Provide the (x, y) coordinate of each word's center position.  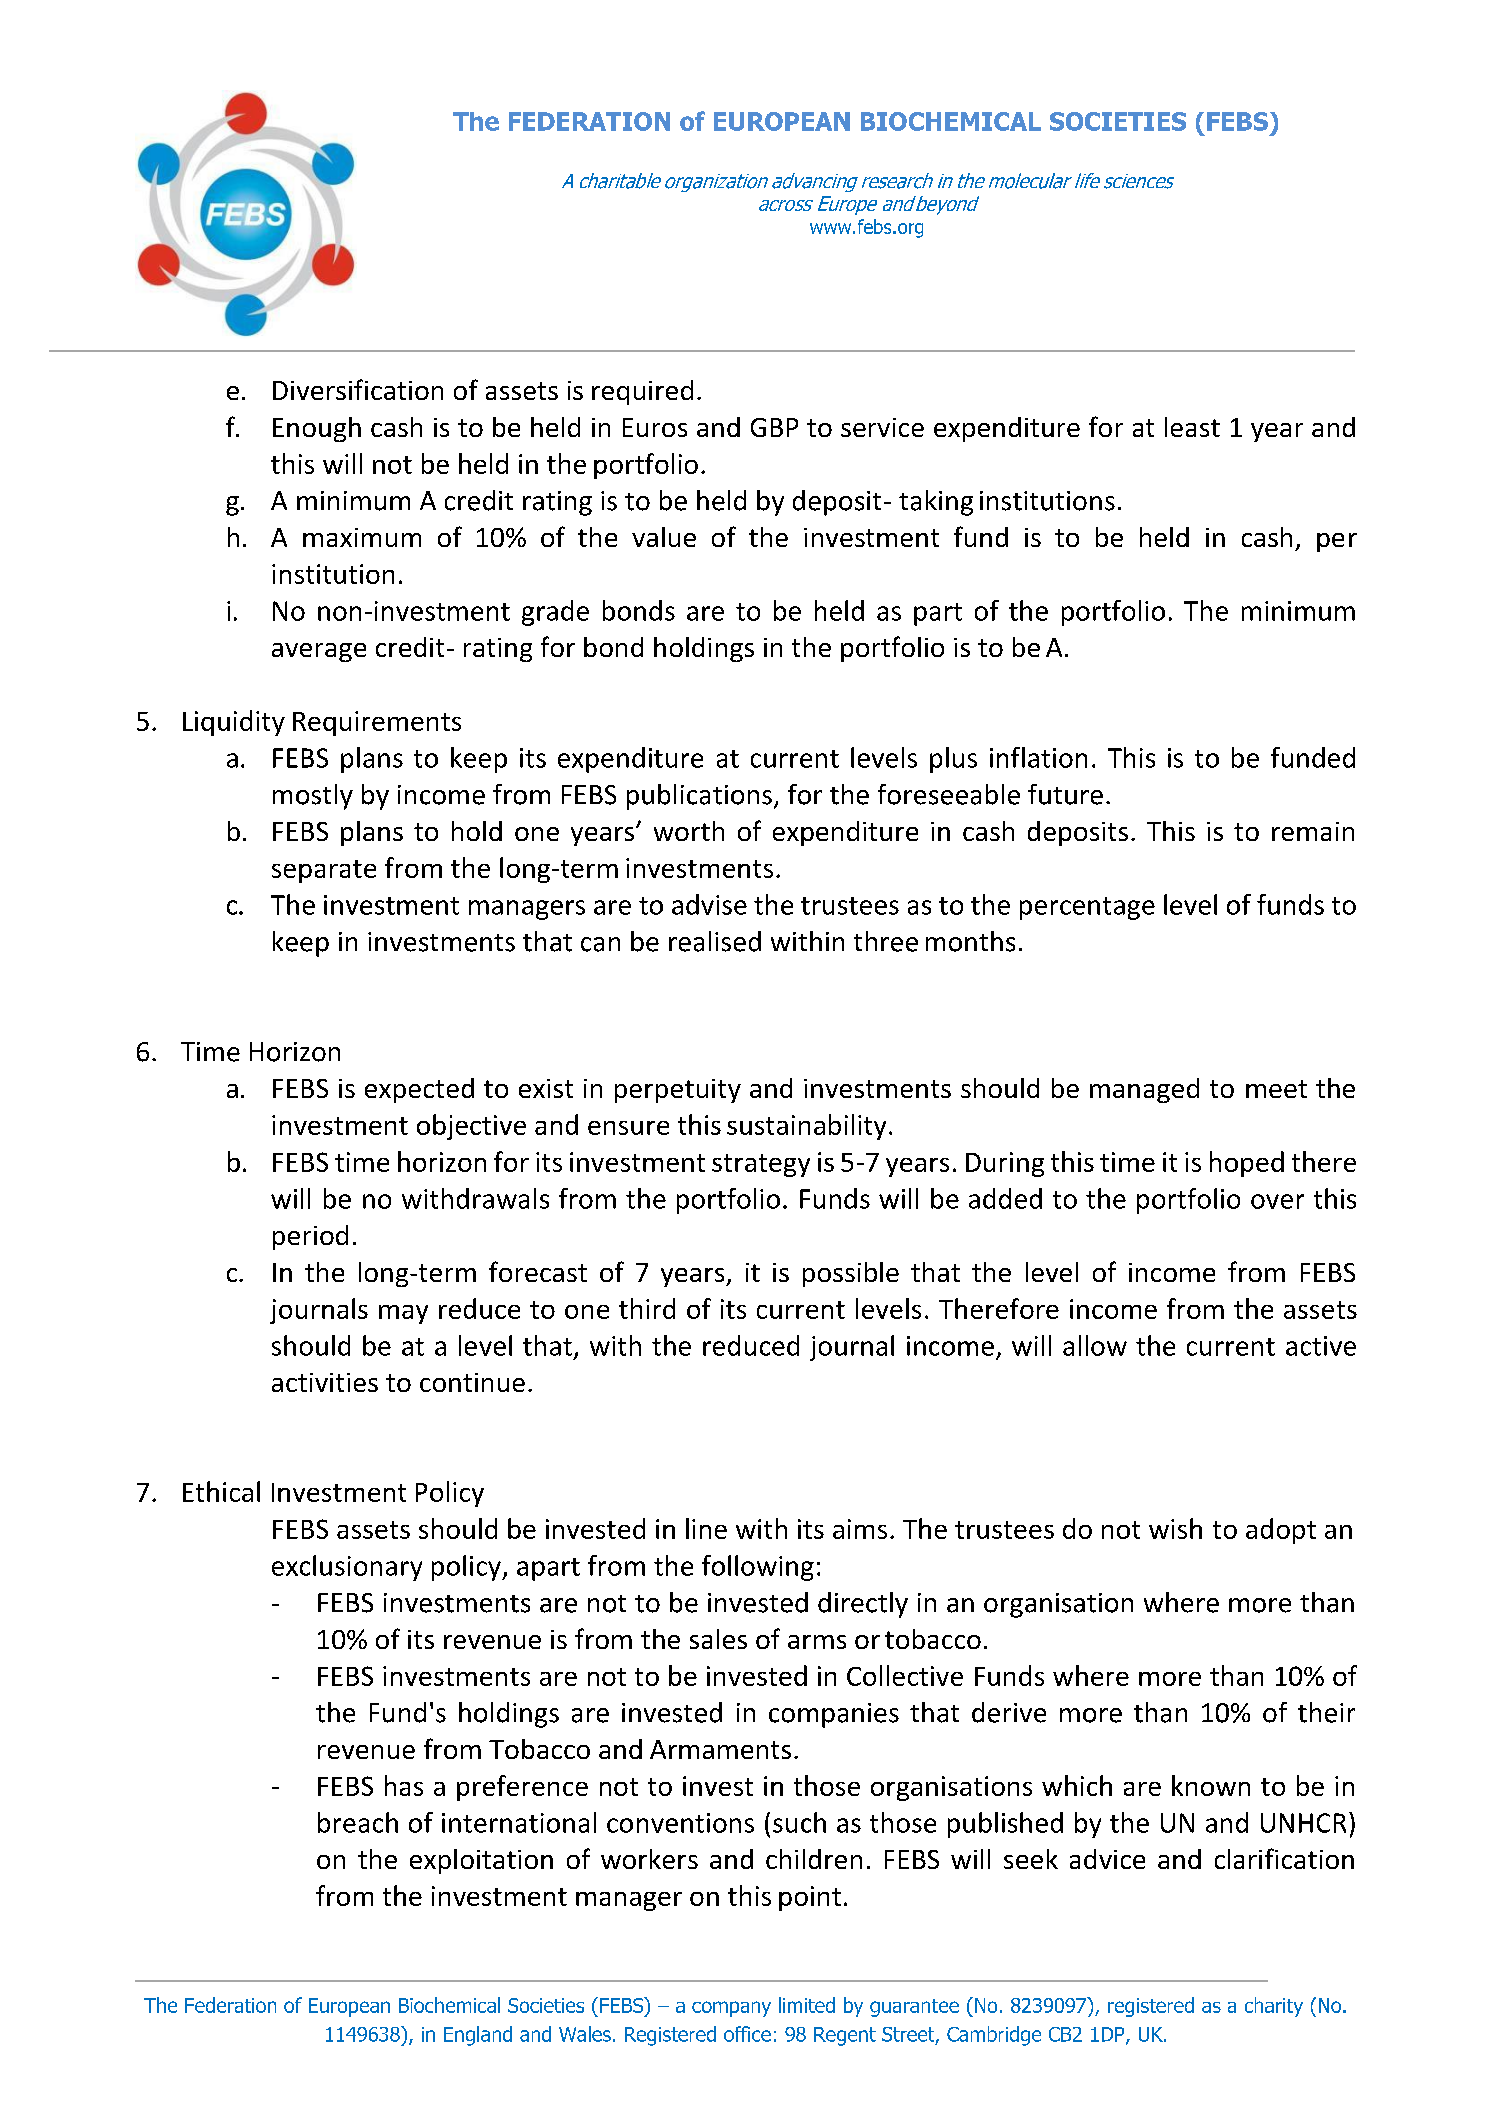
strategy (761, 1165)
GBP (774, 427)
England (478, 2036)
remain (1313, 831)
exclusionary (347, 1568)
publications (699, 797)
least (1192, 427)
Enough (317, 429)
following (758, 1568)
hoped (1247, 1164)
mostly (313, 797)
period (310, 1237)
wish (1175, 1528)
